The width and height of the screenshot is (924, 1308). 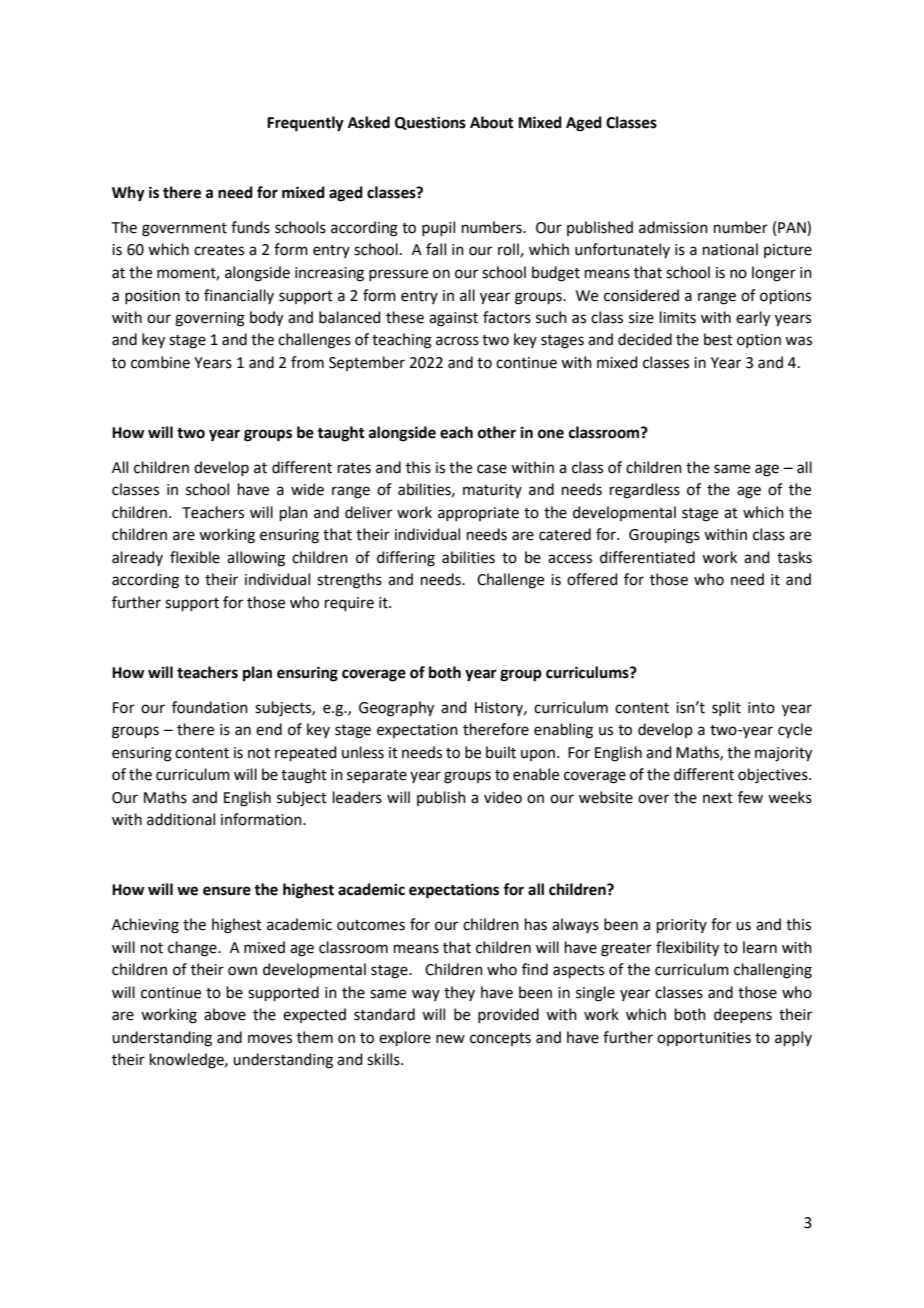 I want to click on Why, so click(x=128, y=194).
